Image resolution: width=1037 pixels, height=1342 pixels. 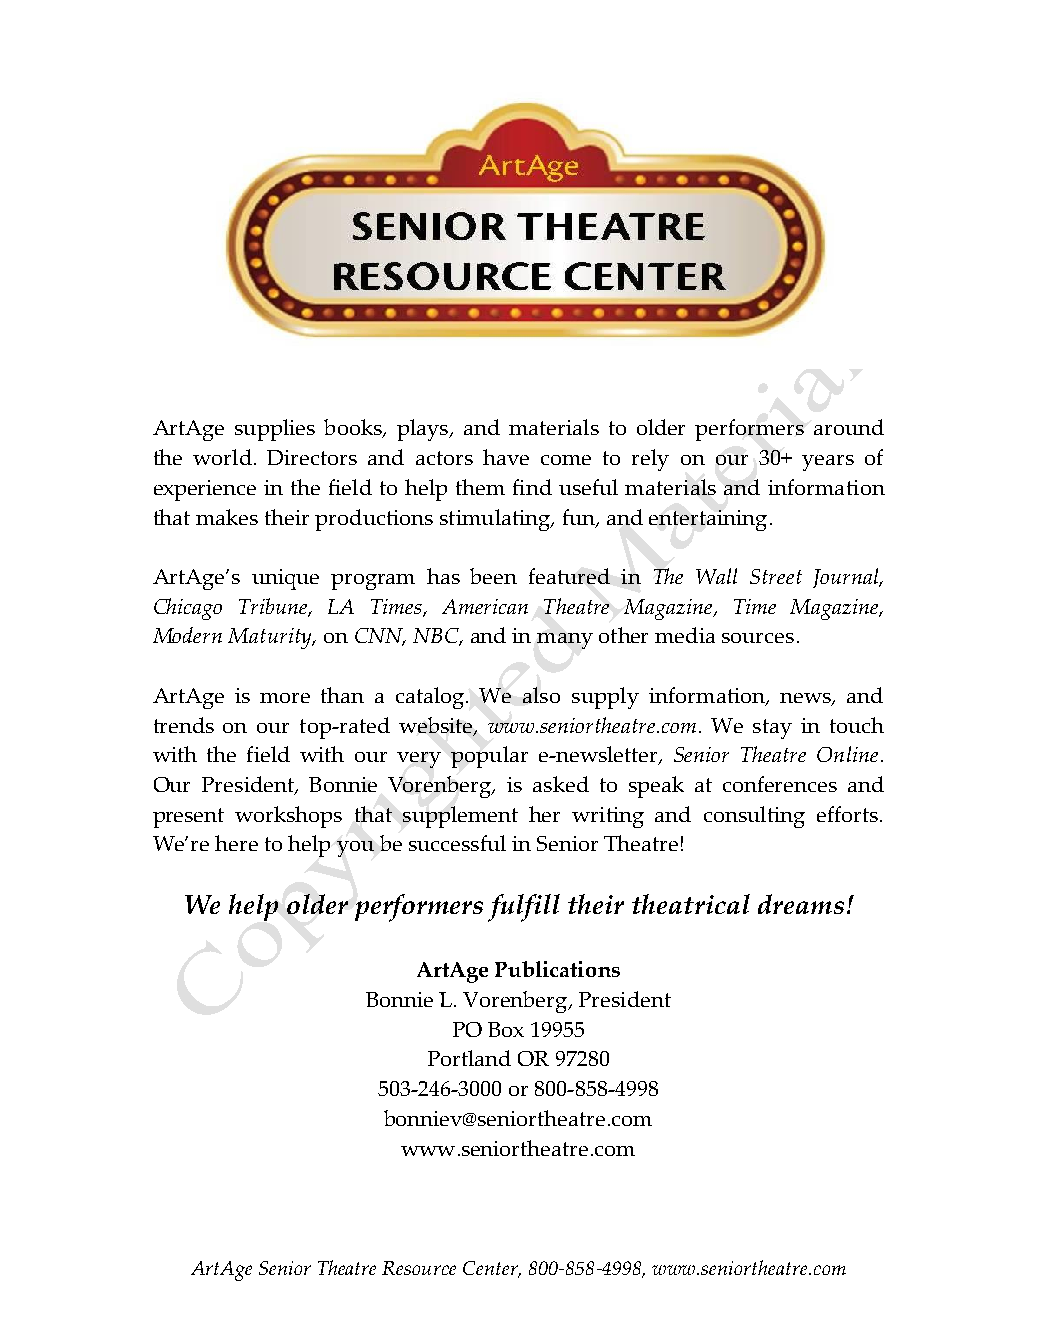 I want to click on have, so click(x=506, y=457).
